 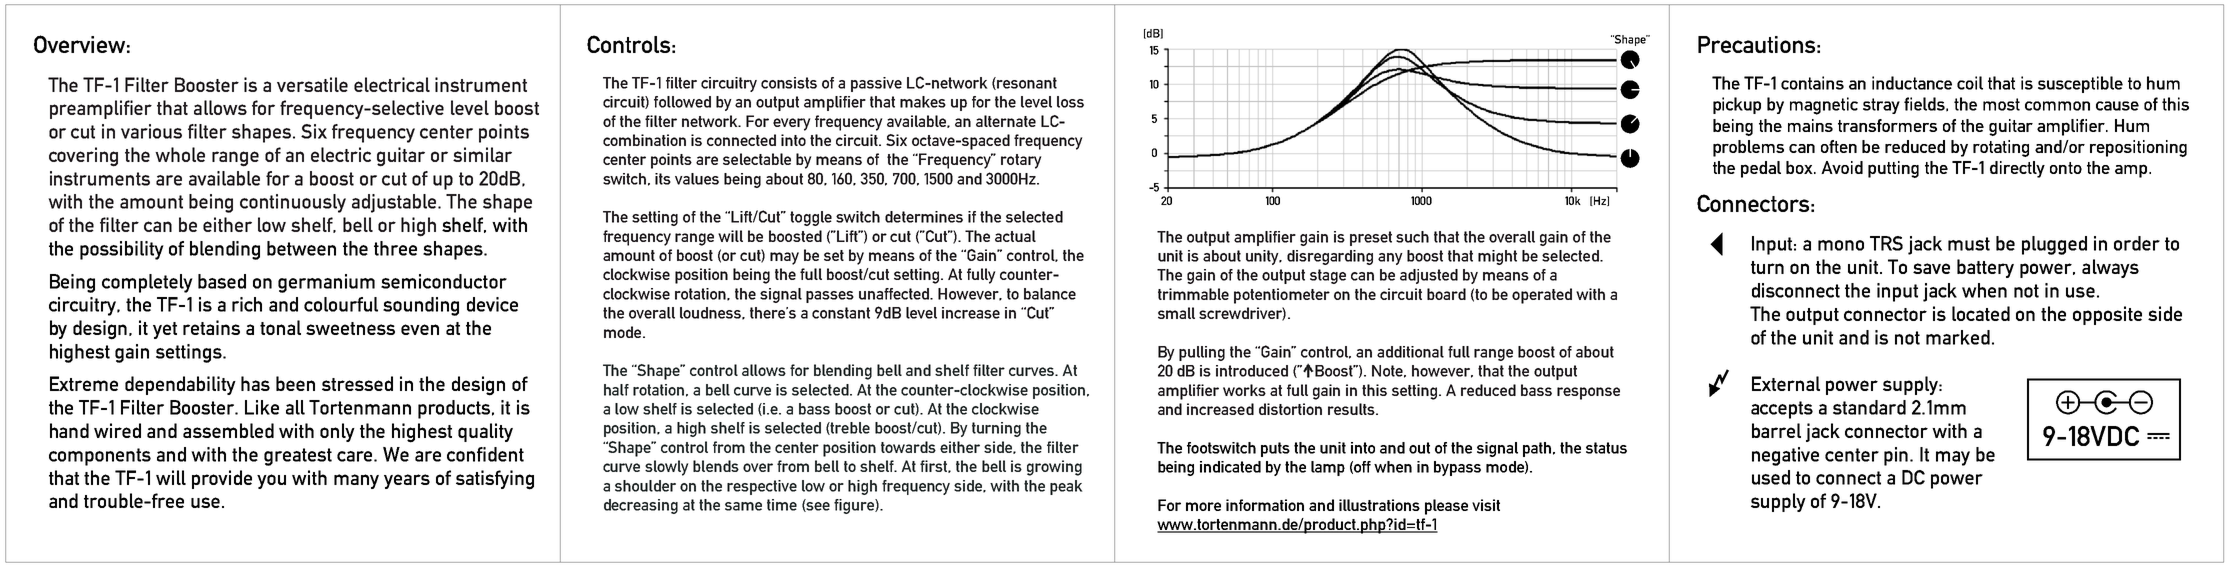 I want to click on loss, so click(x=1070, y=102).
